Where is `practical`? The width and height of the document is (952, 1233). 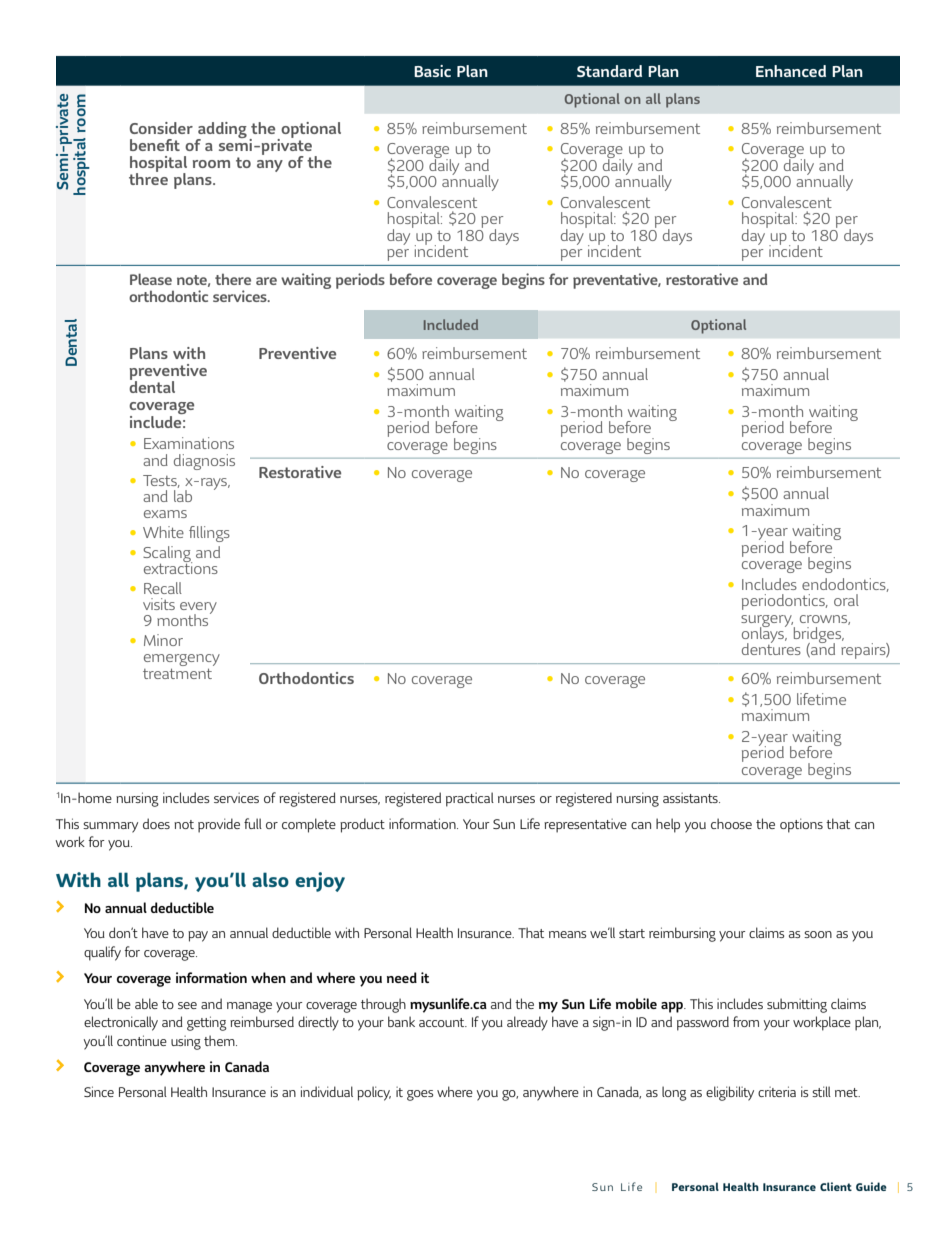 practical is located at coordinates (470, 799).
